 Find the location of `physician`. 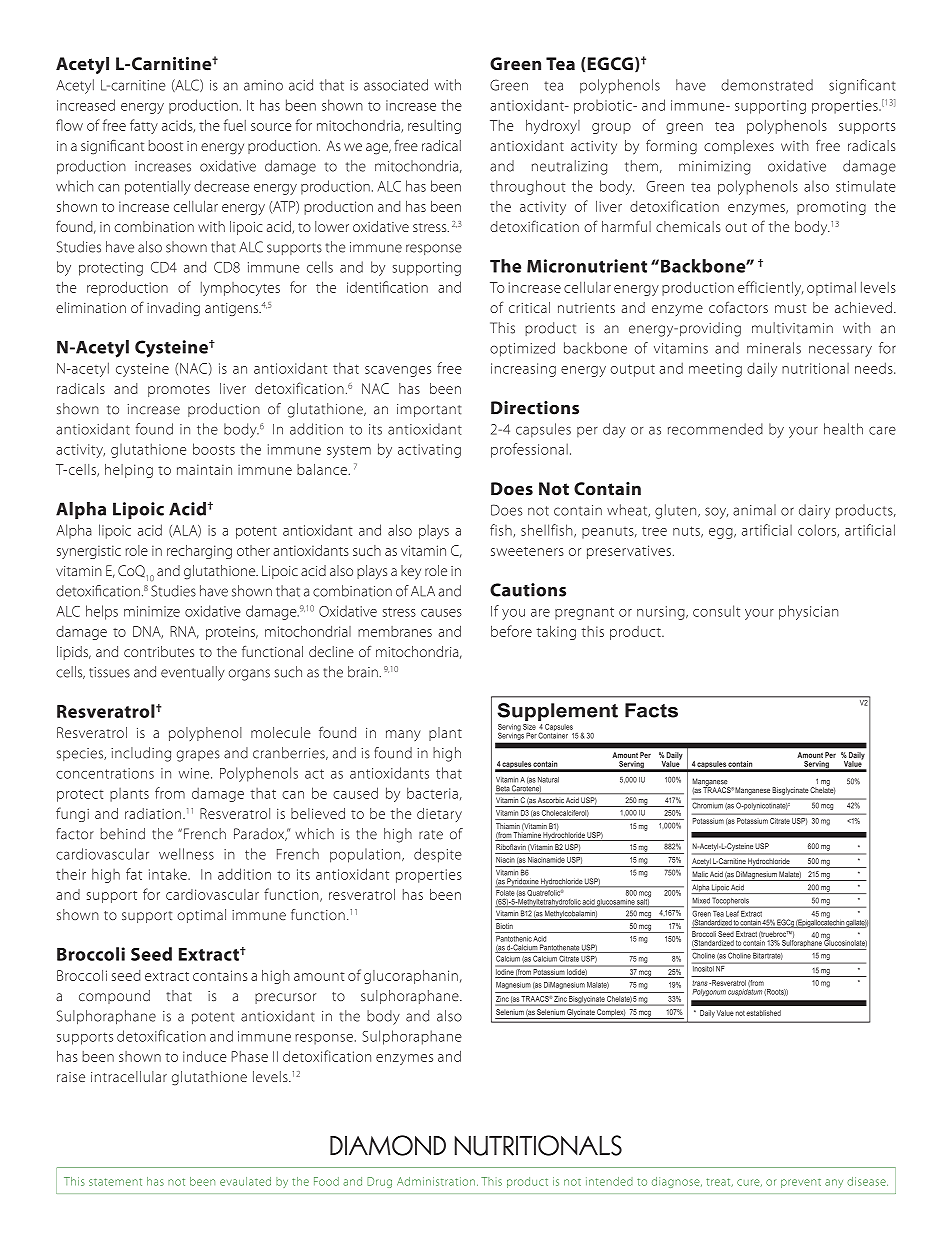

physician is located at coordinates (808, 612).
